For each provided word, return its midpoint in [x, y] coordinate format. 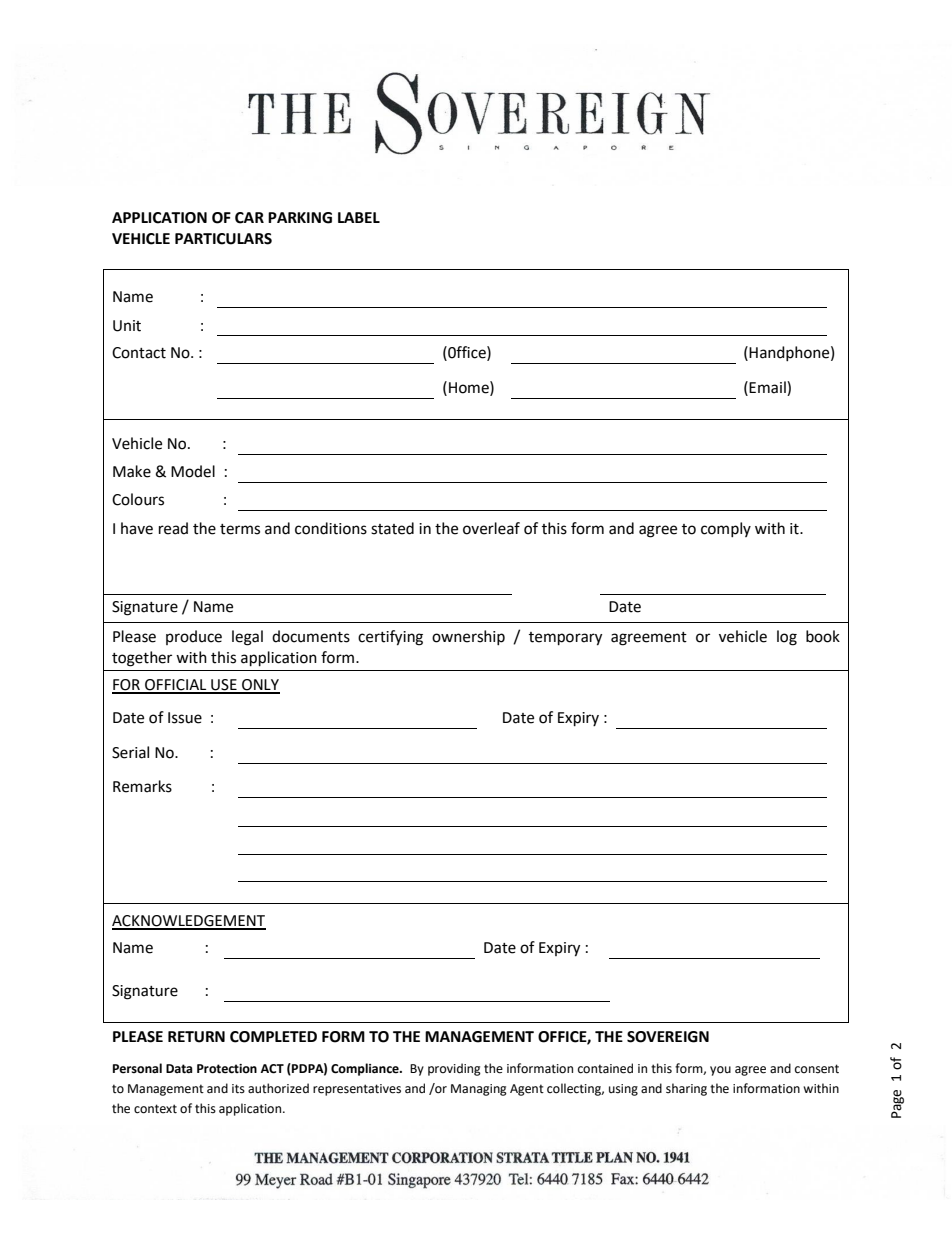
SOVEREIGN [668, 1037]
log [787, 638]
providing [454, 1069]
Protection [227, 1069]
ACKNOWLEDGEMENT [189, 922]
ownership [468, 637]
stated [392, 528]
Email [768, 388]
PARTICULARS [223, 239]
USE [224, 686]
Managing [479, 1090]
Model [193, 471]
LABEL [359, 217]
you [720, 1071]
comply [726, 529]
